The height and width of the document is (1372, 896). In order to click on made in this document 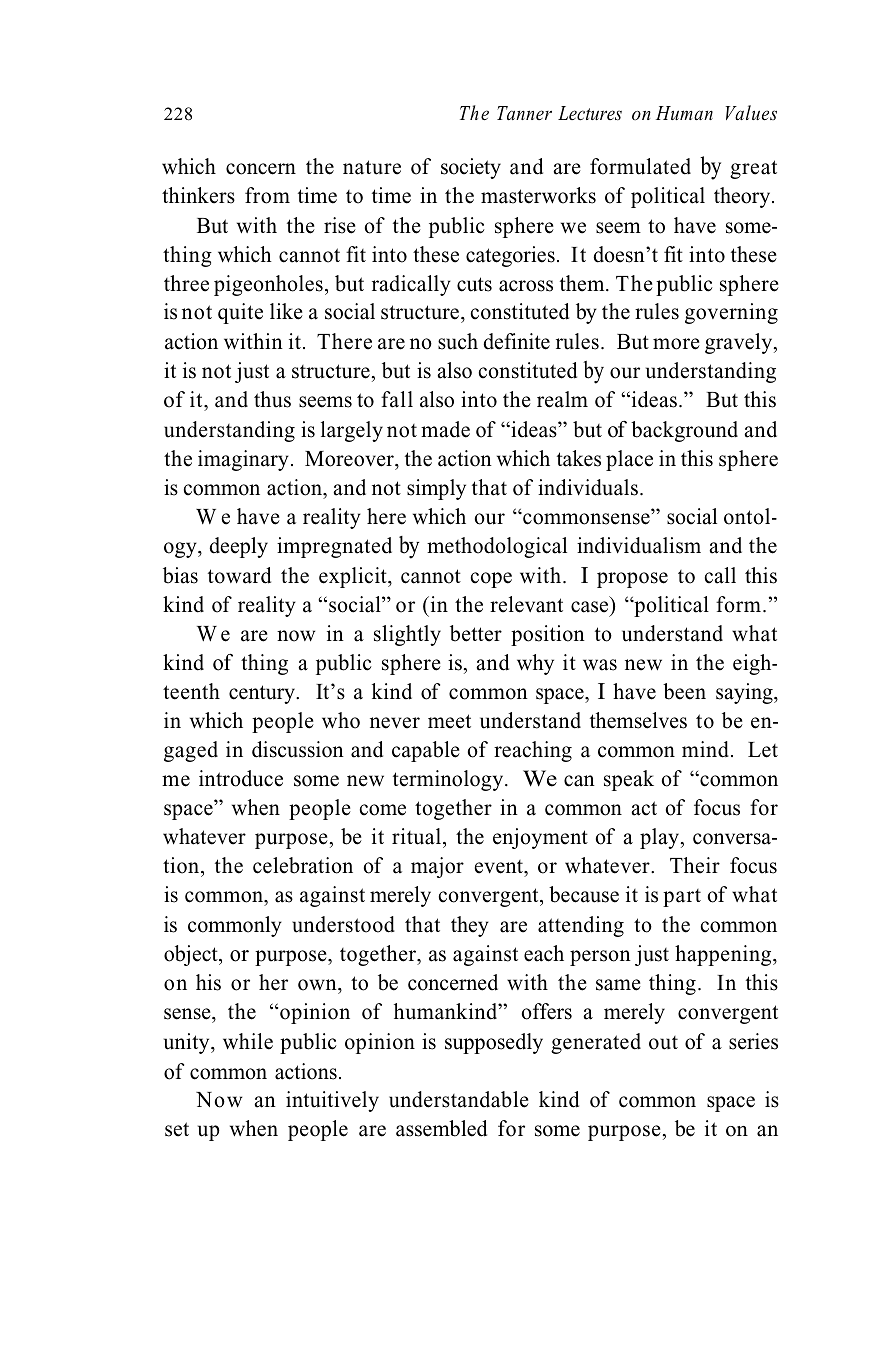, I will do `click(445, 429)`.
